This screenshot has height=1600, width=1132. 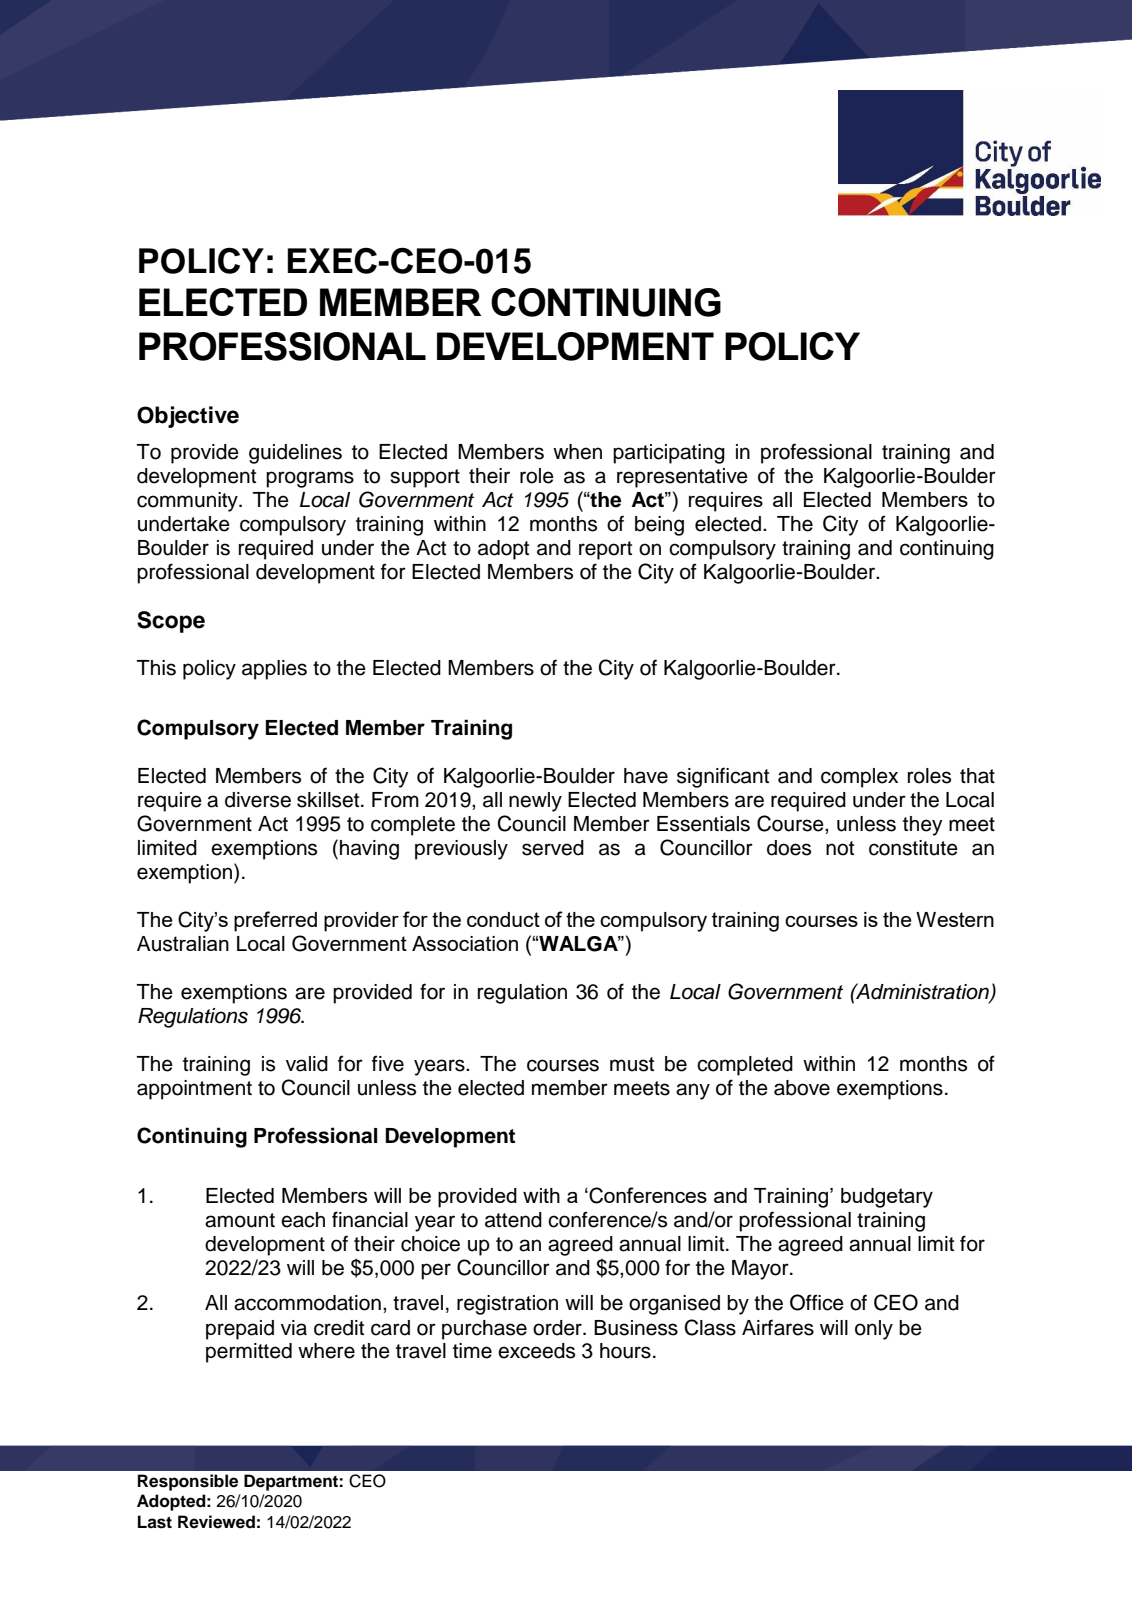 What do you see at coordinates (682, 478) in the screenshot?
I see `representative` at bounding box center [682, 478].
